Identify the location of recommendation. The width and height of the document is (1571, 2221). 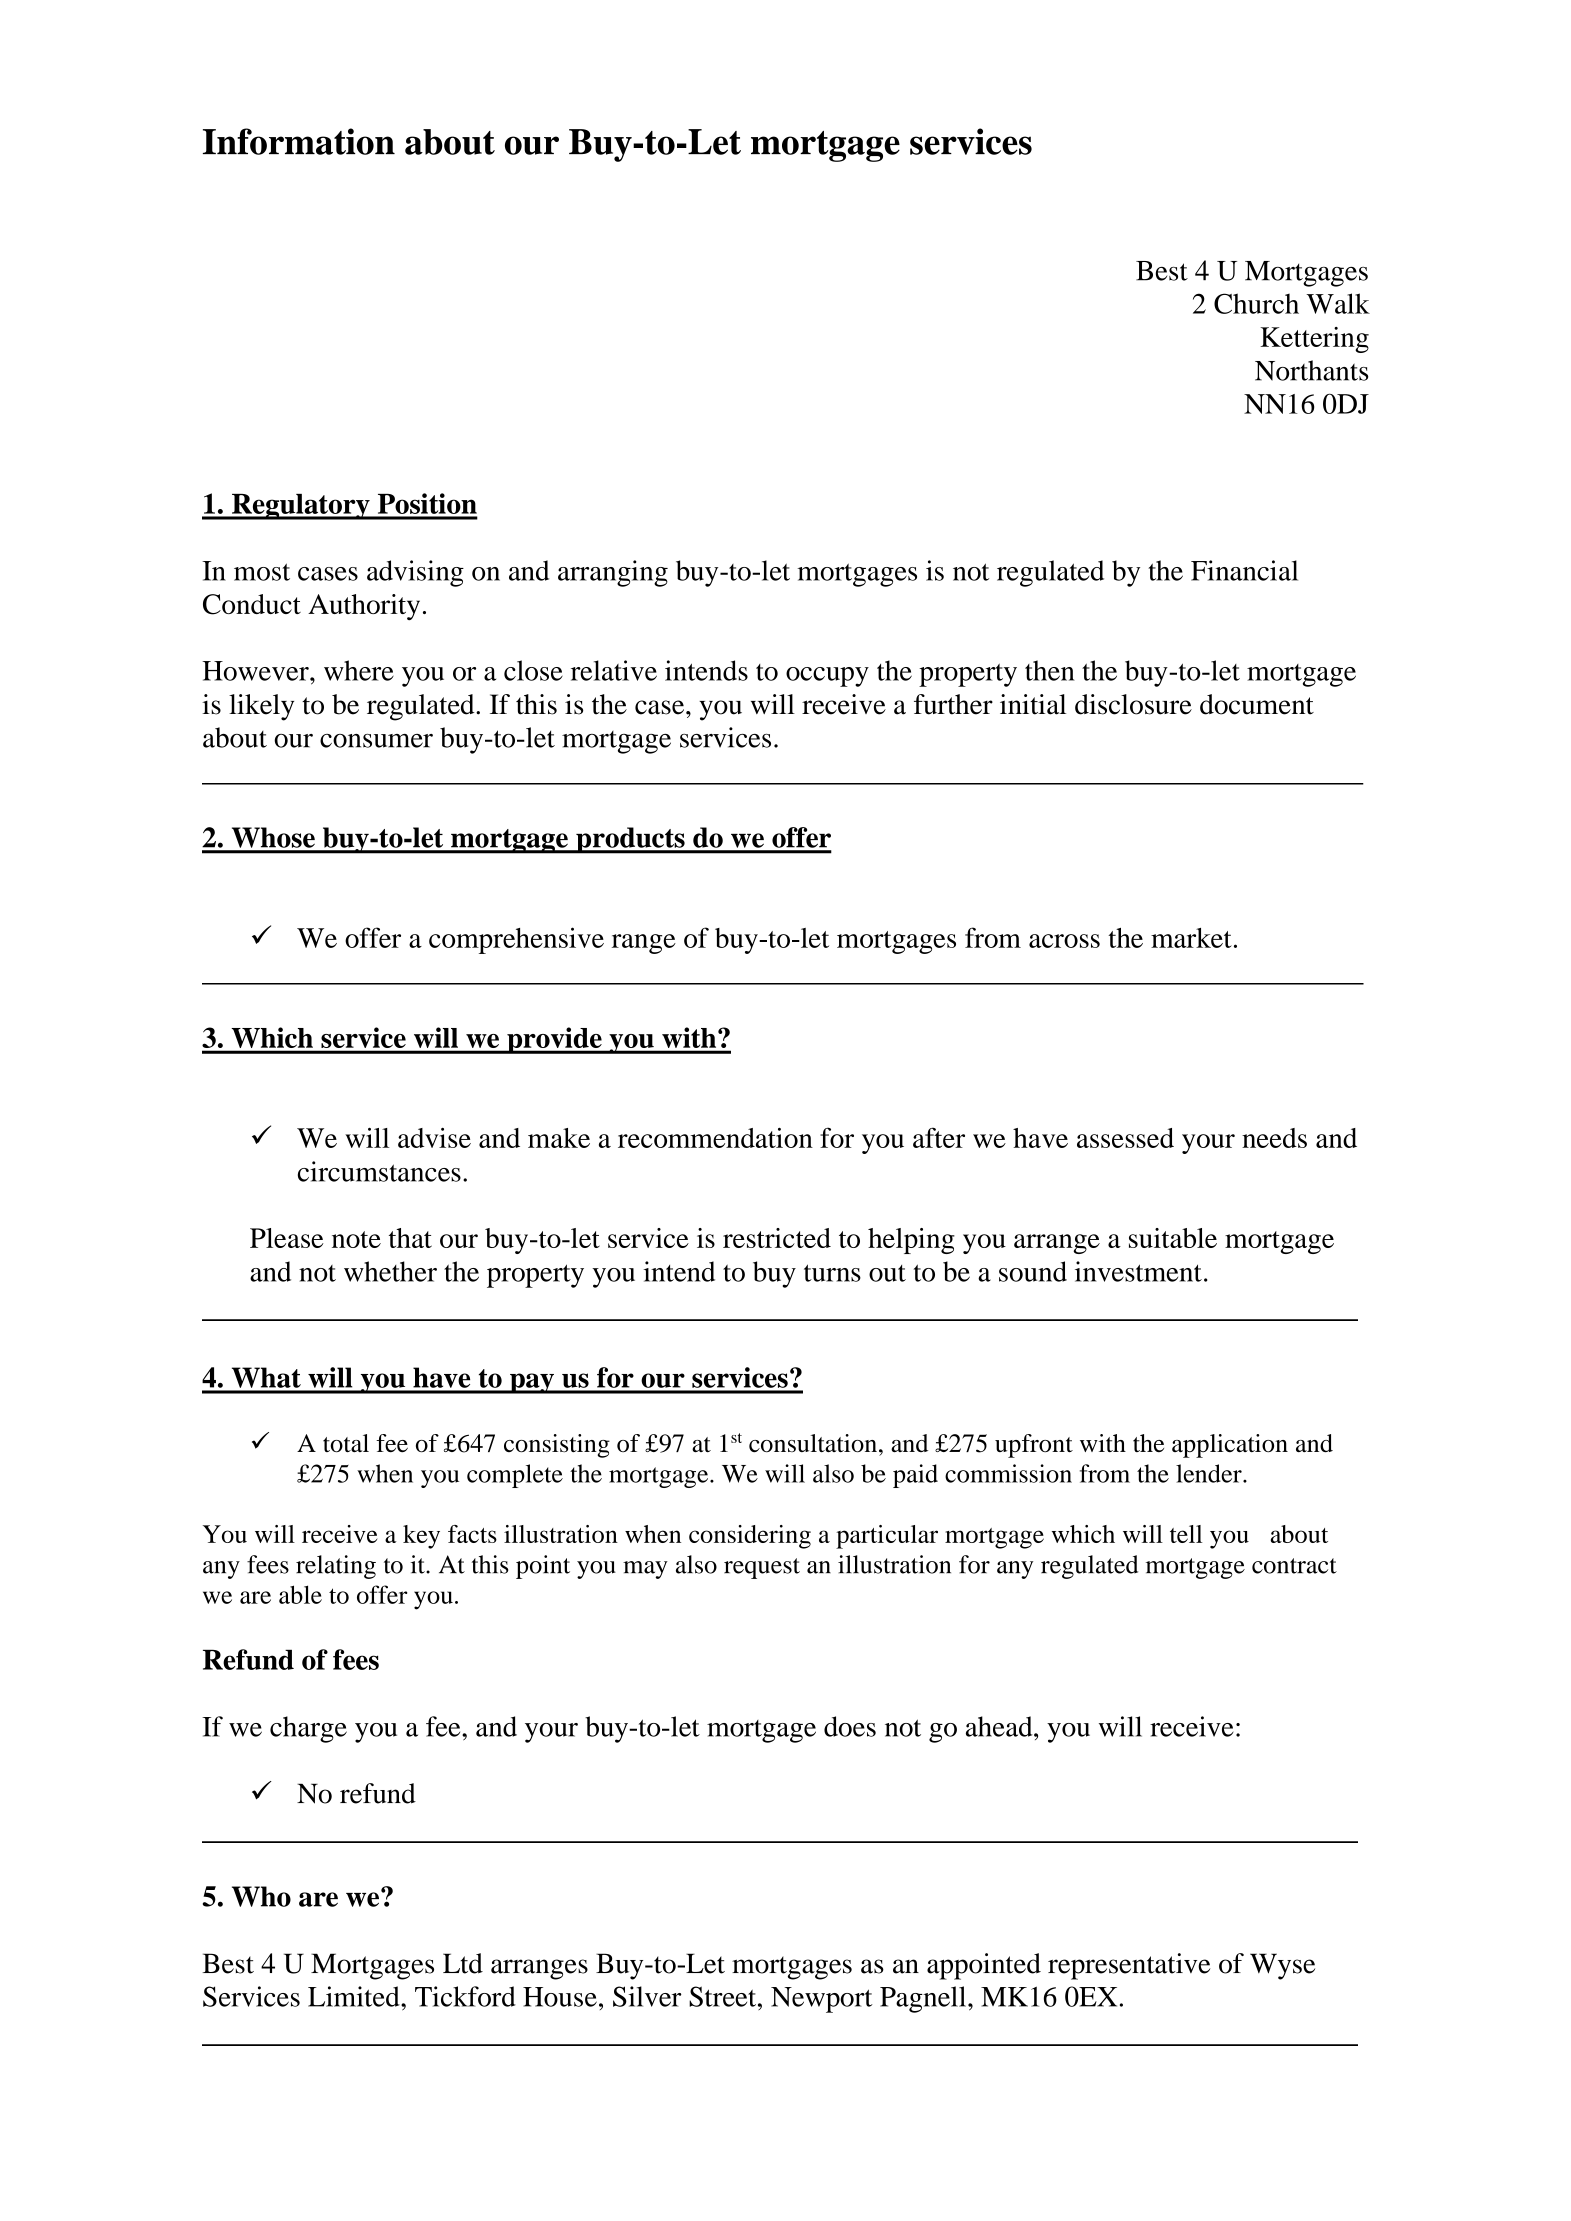
(715, 1138).
